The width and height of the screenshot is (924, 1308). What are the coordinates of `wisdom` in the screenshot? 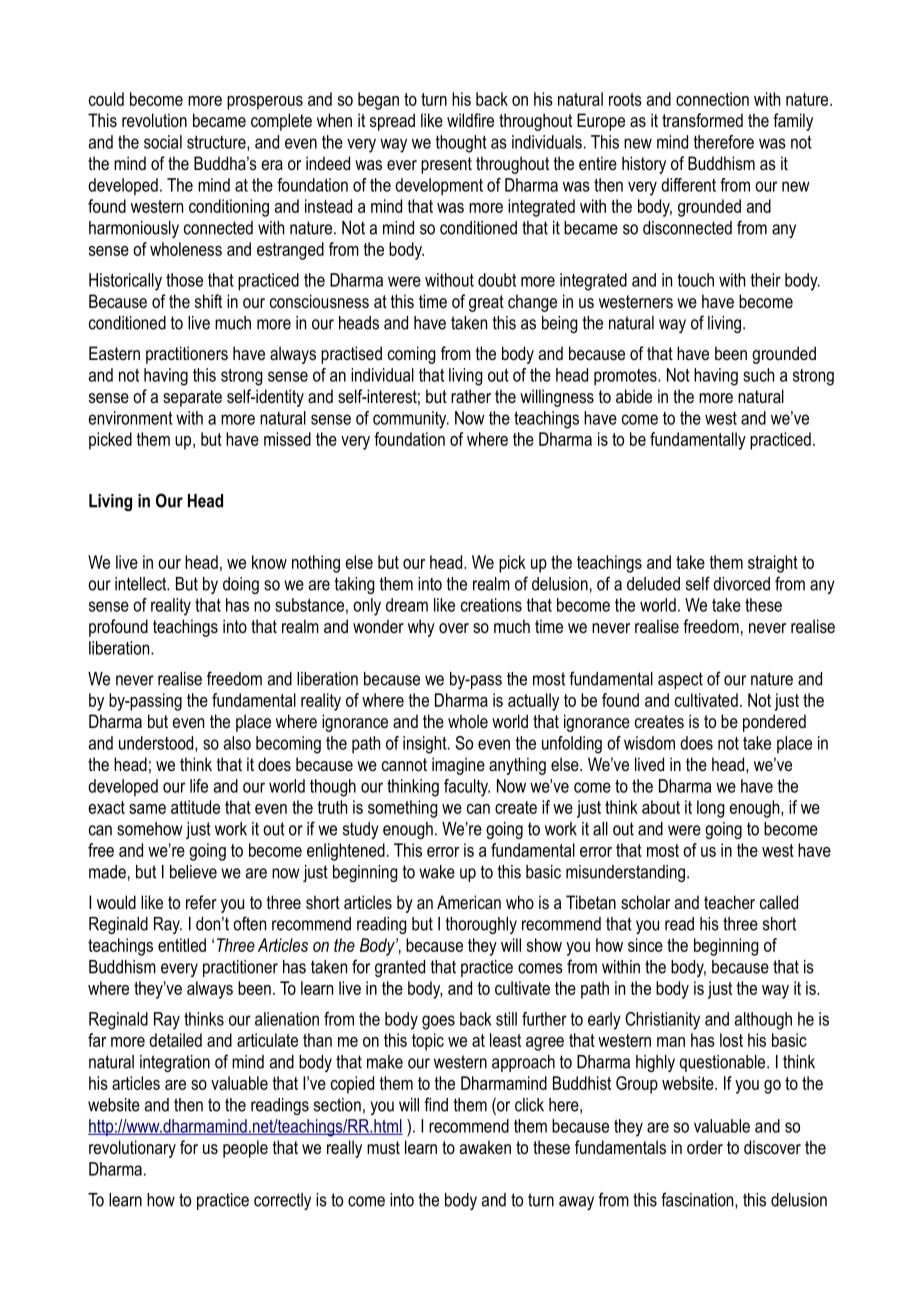 It's located at (649, 743).
